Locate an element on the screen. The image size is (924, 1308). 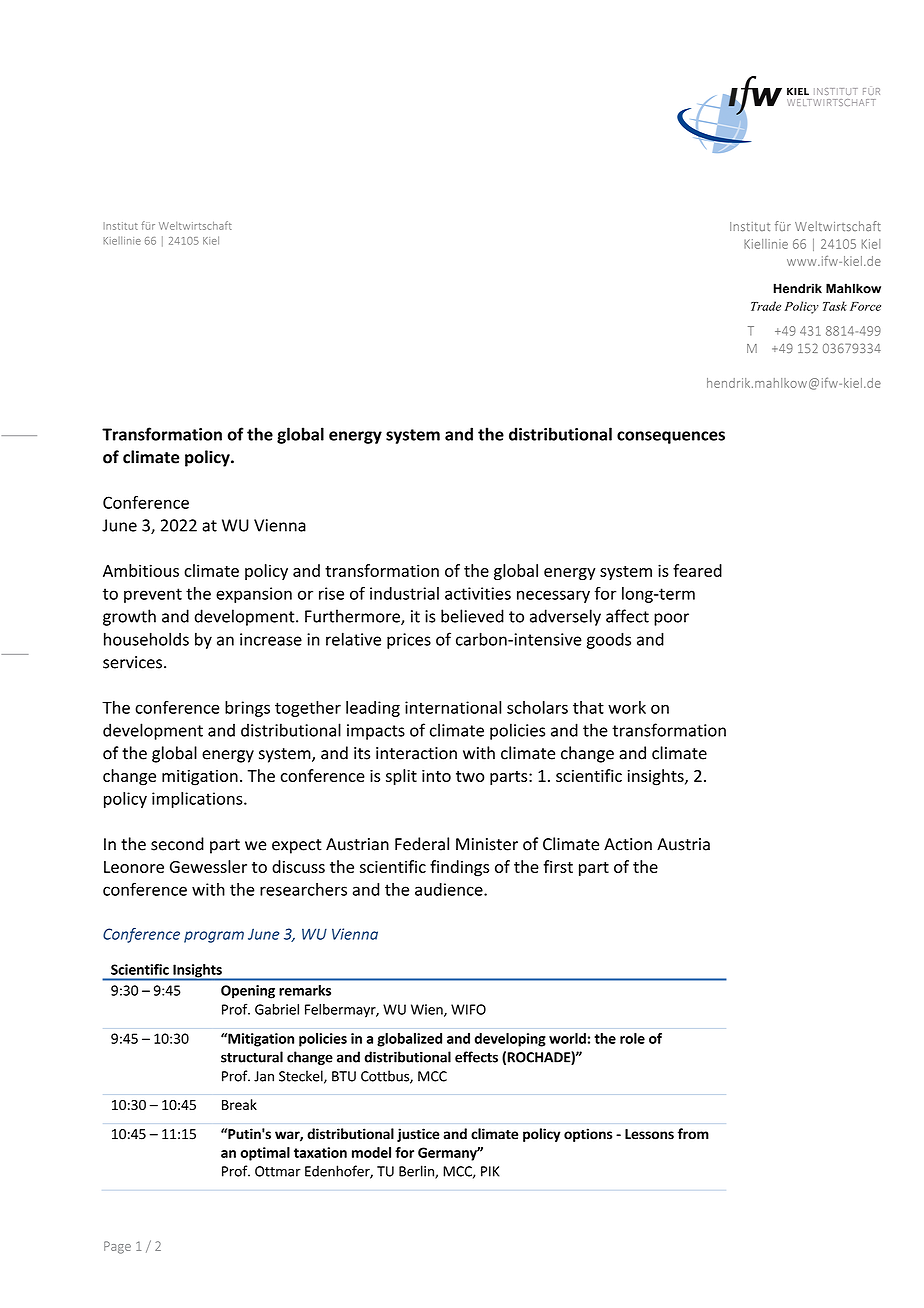
Trade is located at coordinates (766, 306).
